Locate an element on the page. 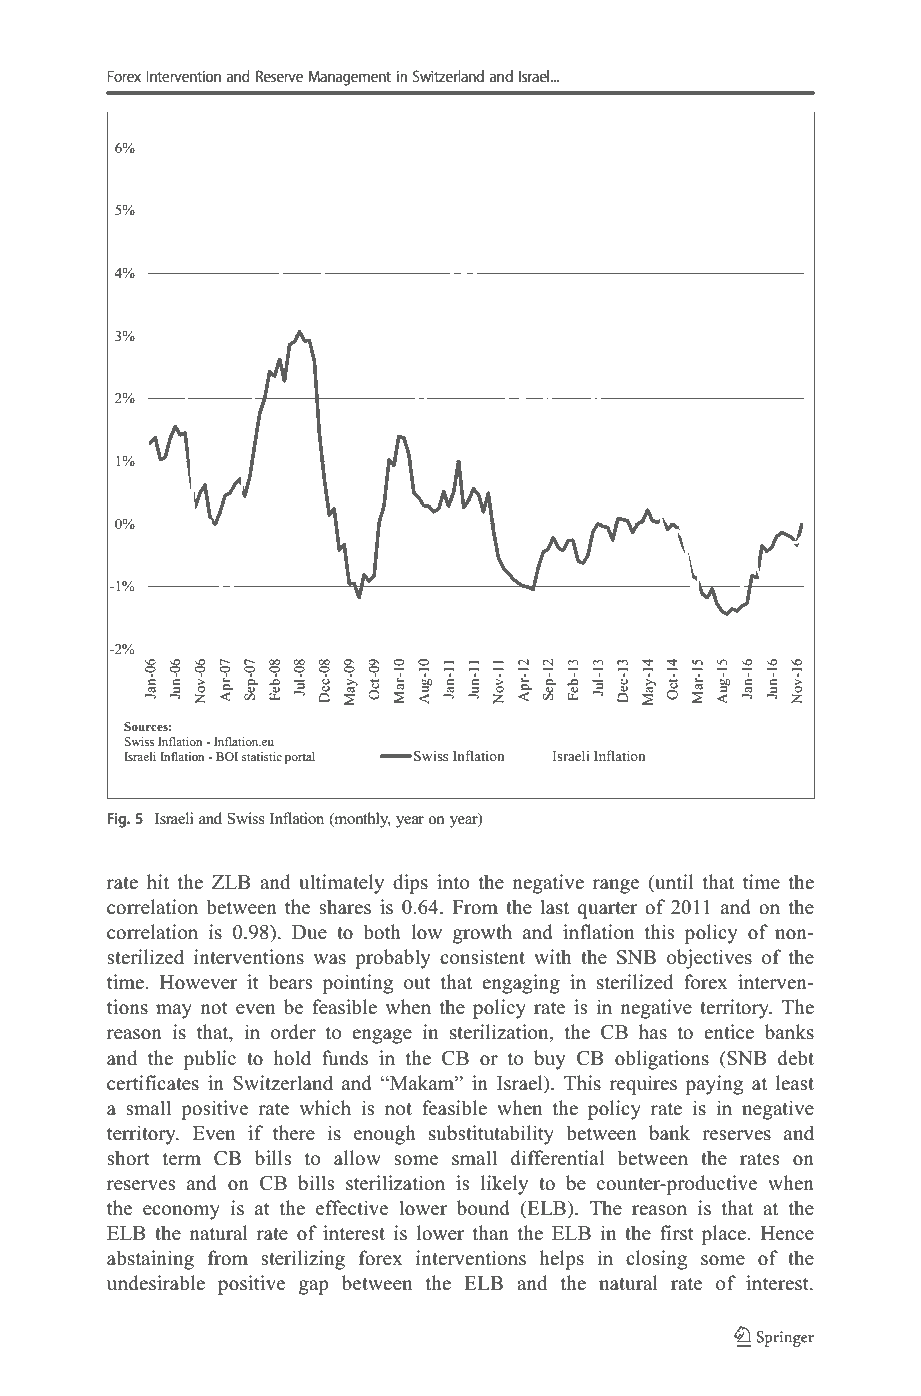  place is located at coordinates (725, 1235).
